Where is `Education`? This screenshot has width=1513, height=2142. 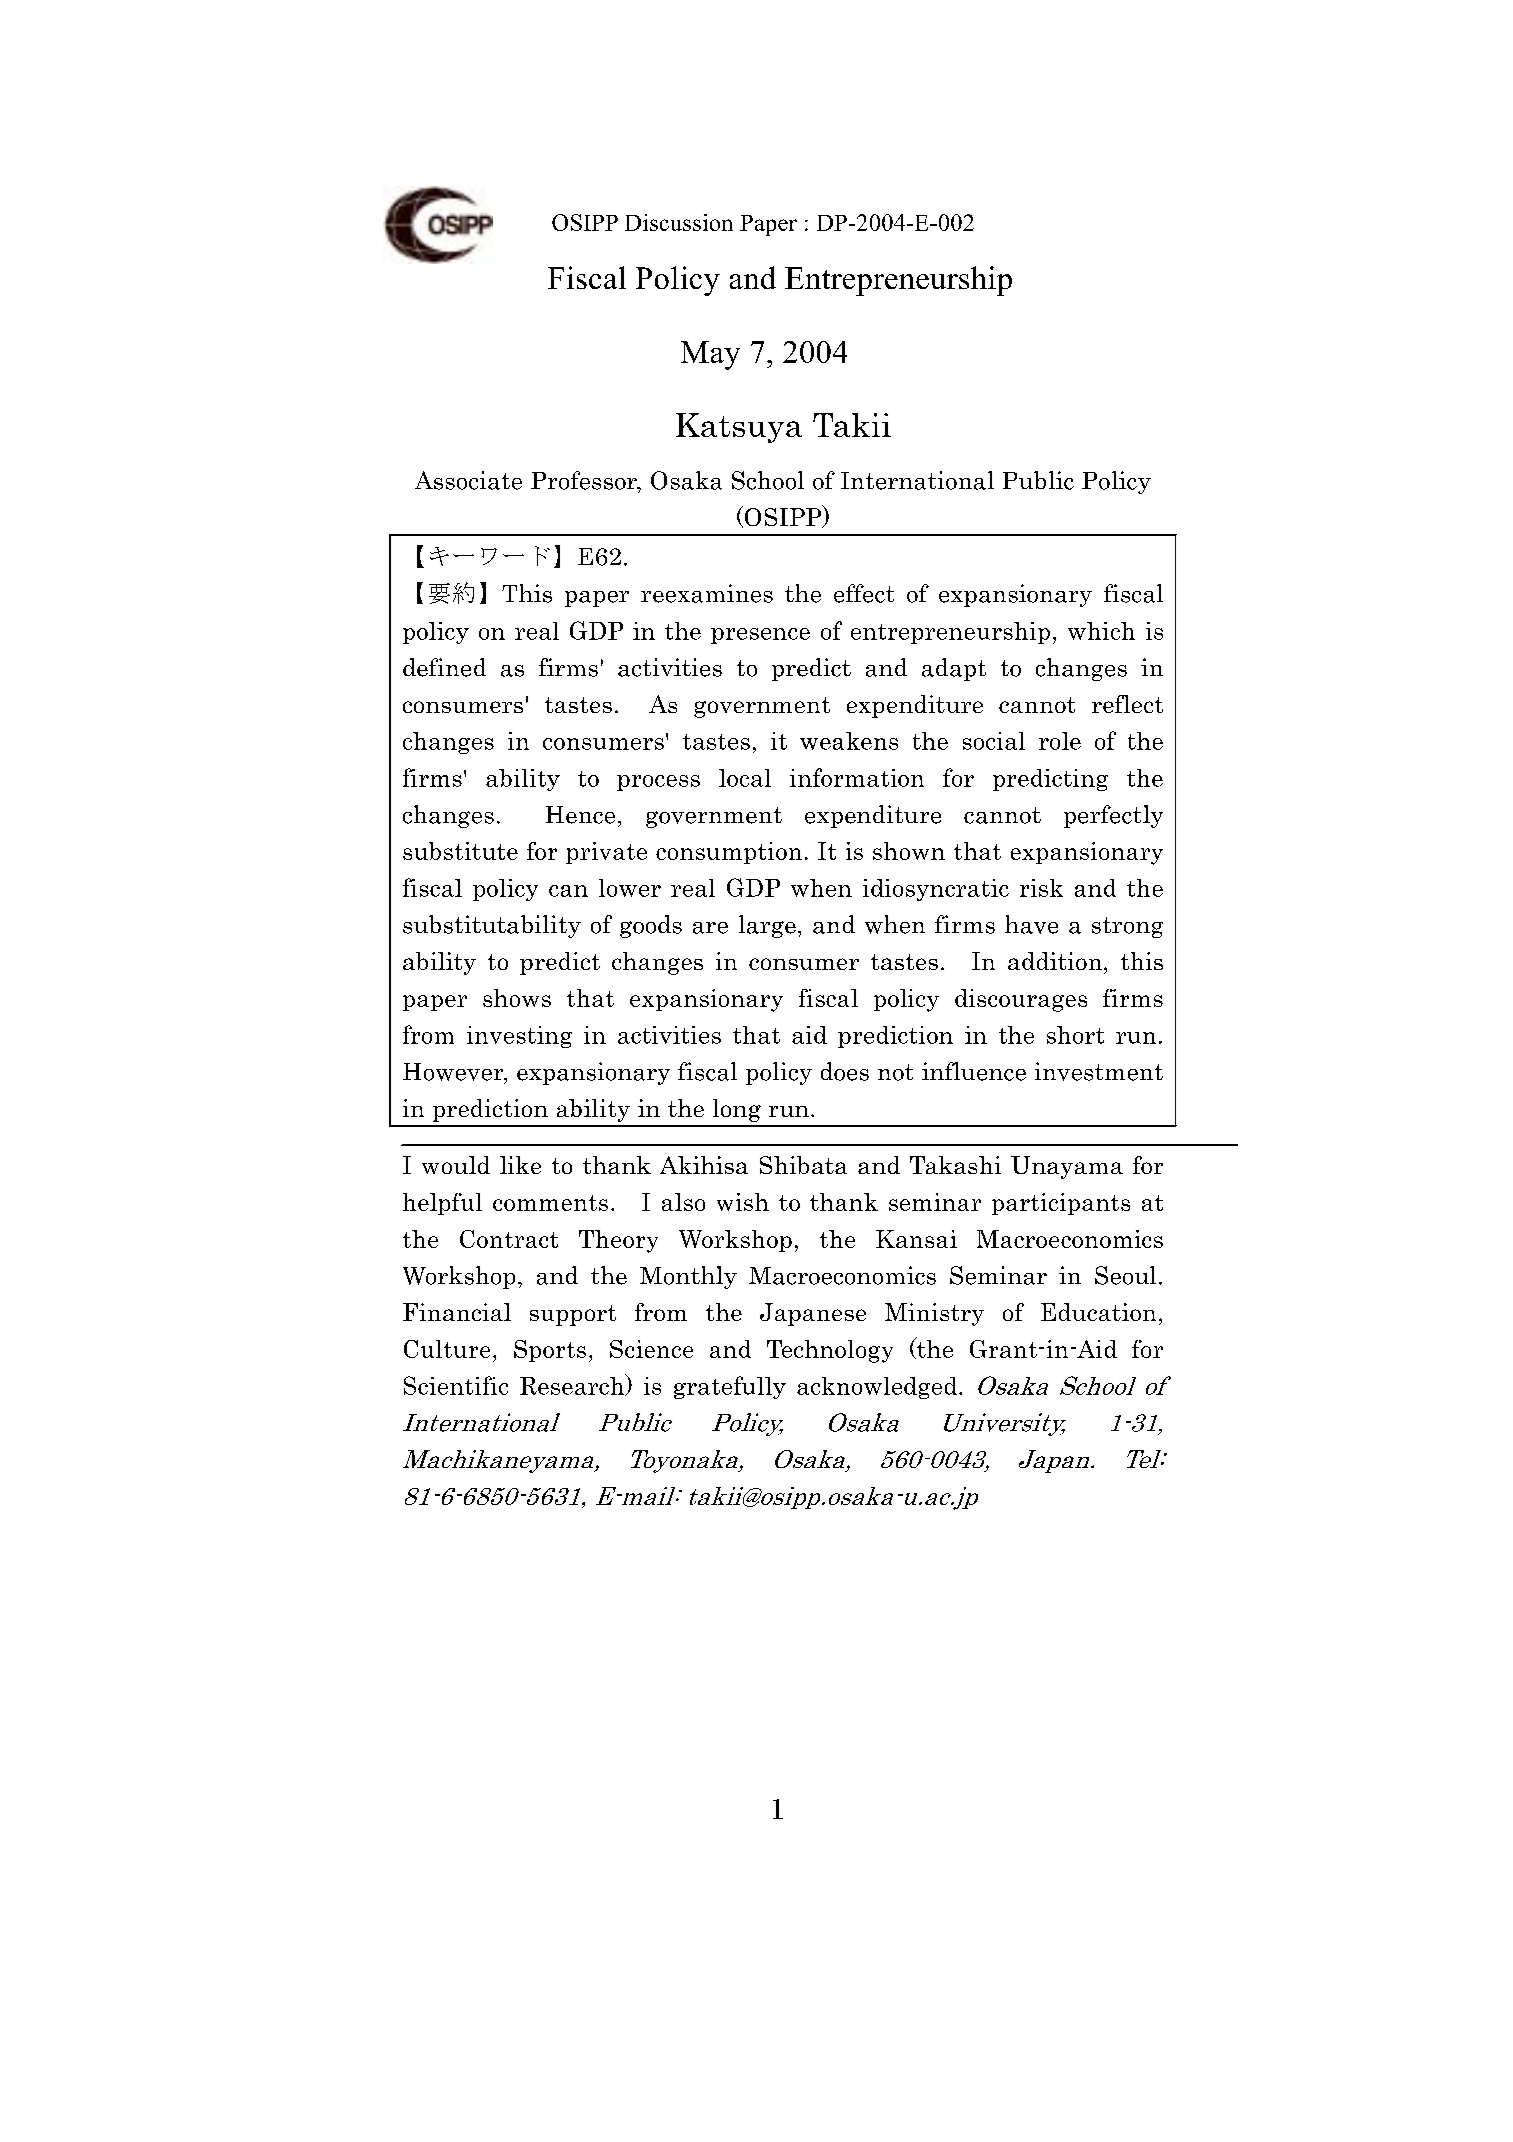
Education is located at coordinates (1098, 1312).
